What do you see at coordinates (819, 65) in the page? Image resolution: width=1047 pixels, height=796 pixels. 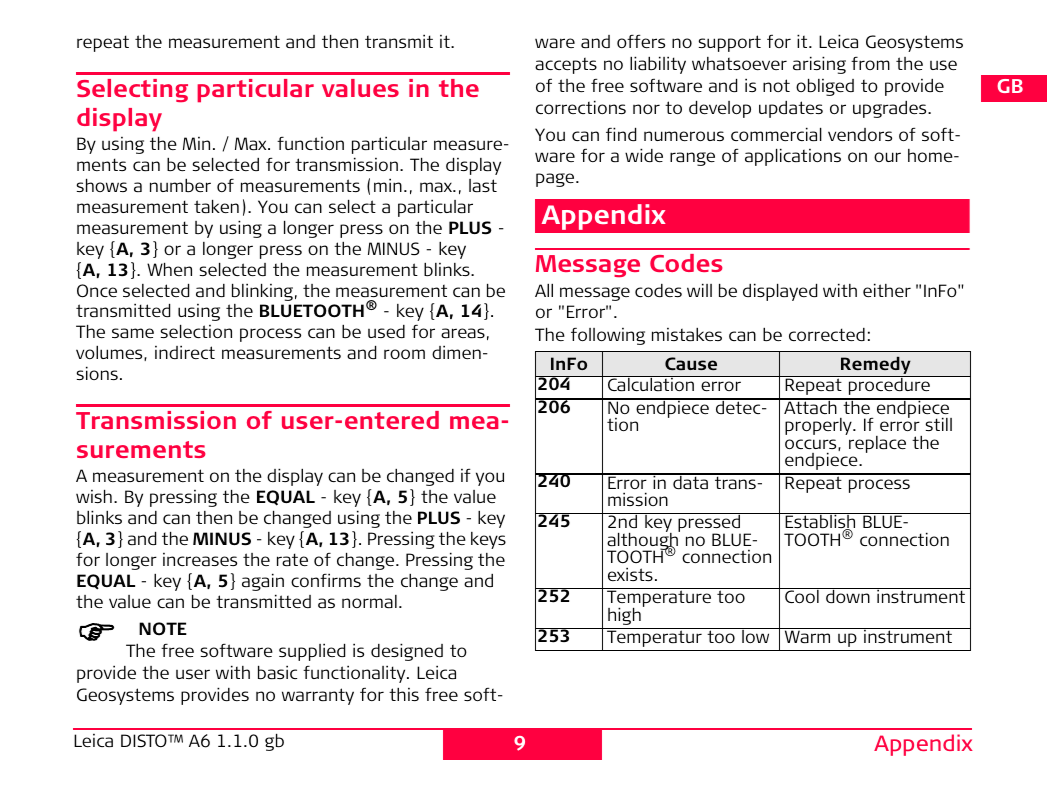 I see `arising` at bounding box center [819, 65].
